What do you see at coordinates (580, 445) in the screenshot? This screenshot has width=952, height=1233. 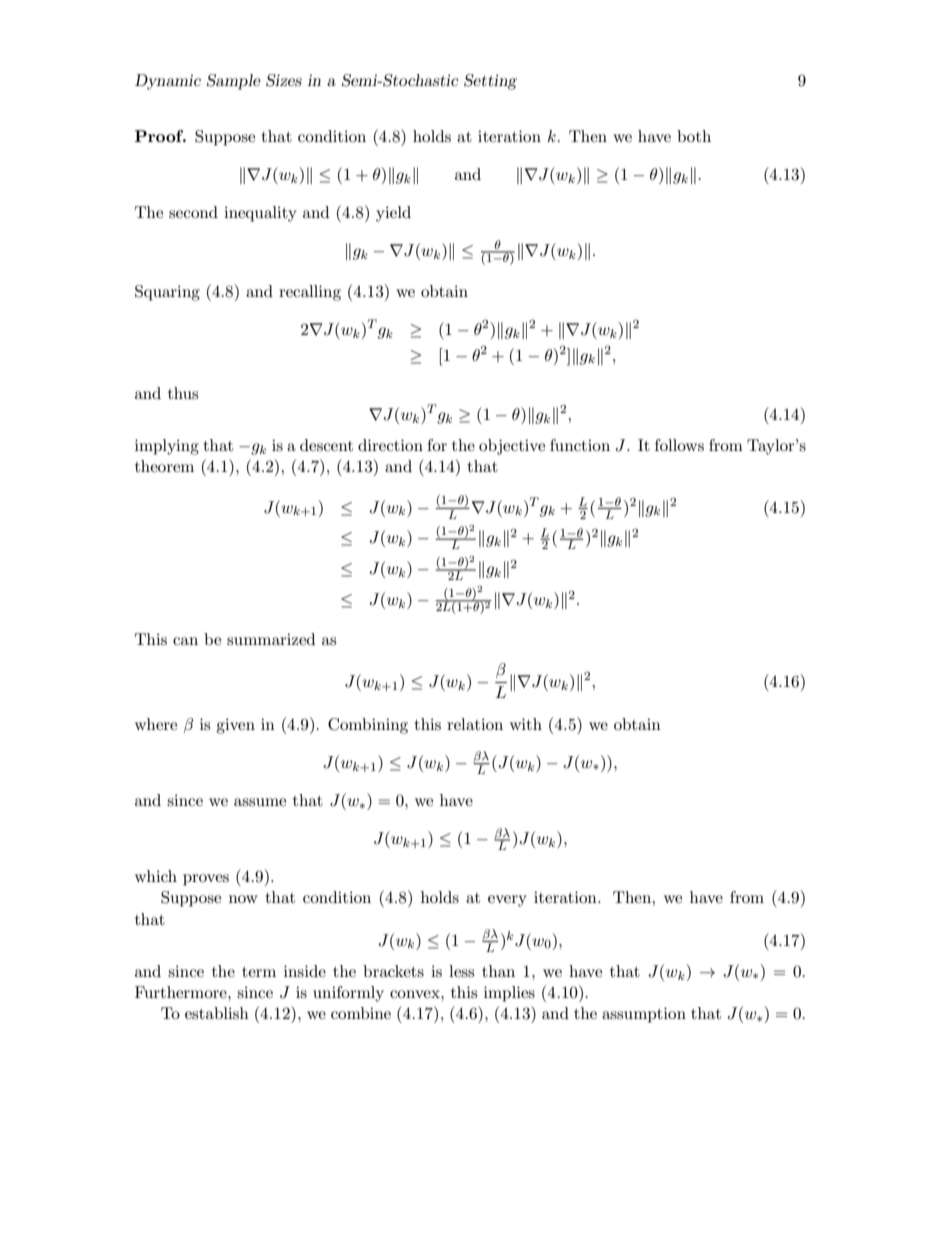 I see `function` at bounding box center [580, 445].
